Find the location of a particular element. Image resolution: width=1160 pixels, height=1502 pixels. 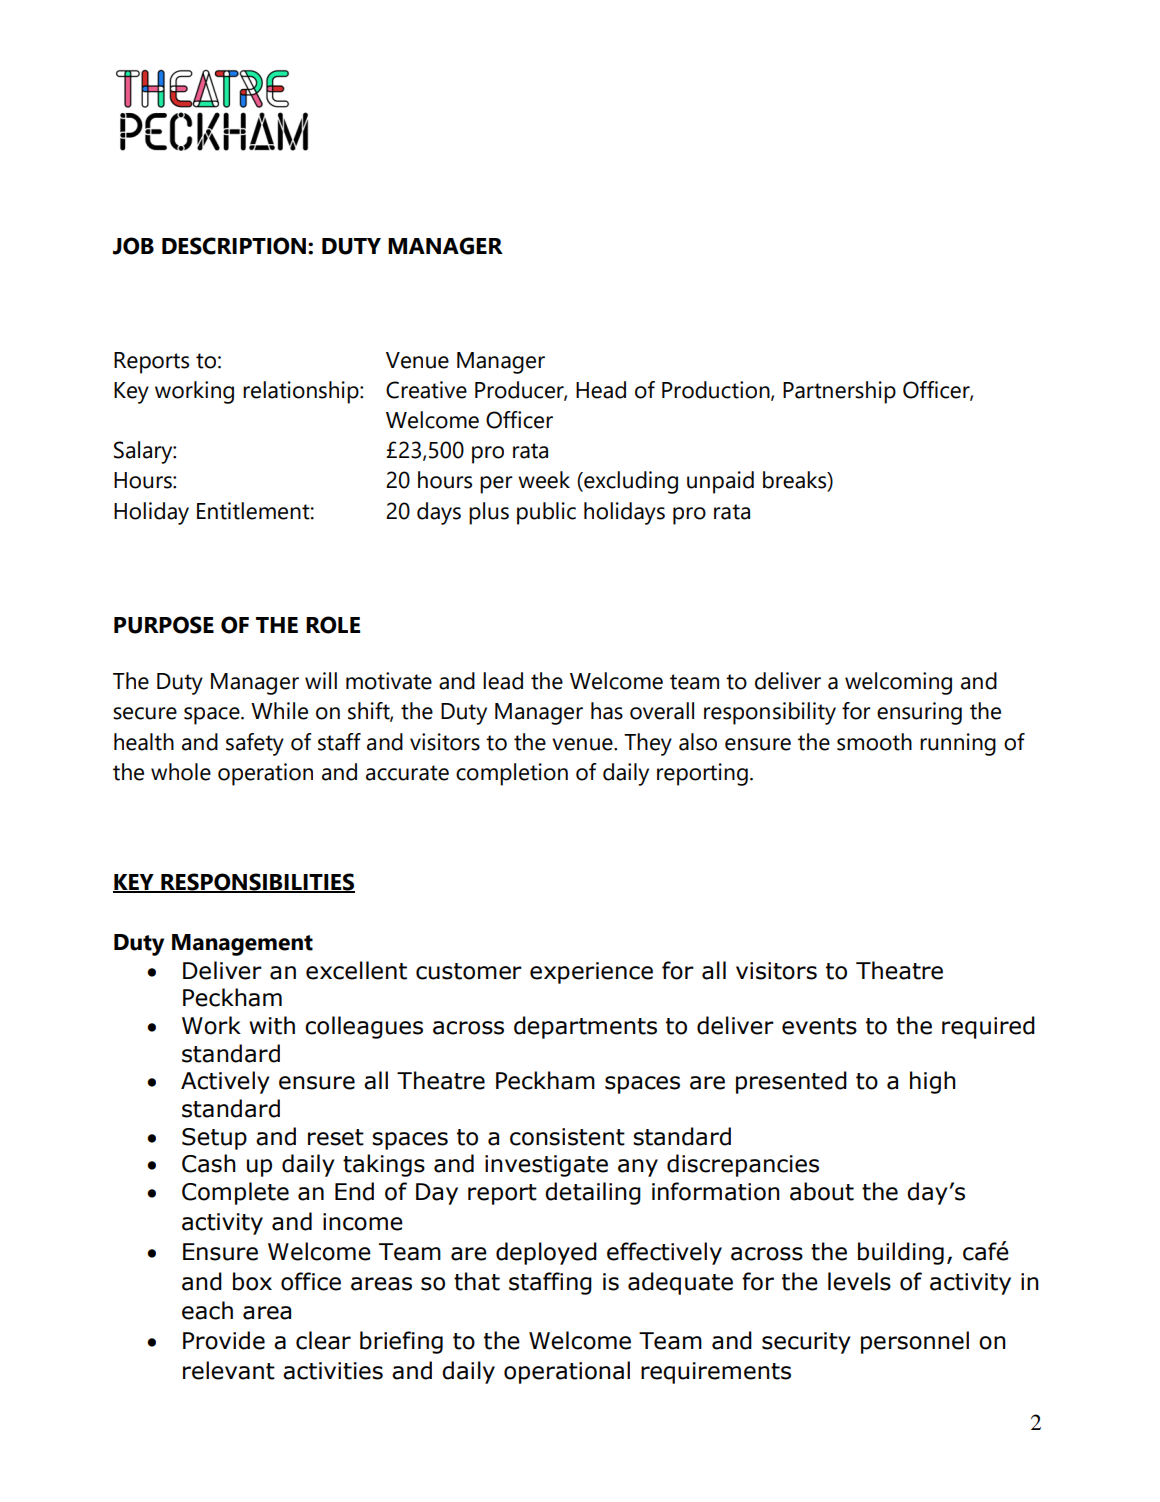

DESCRIPTION is located at coordinates (235, 246).
